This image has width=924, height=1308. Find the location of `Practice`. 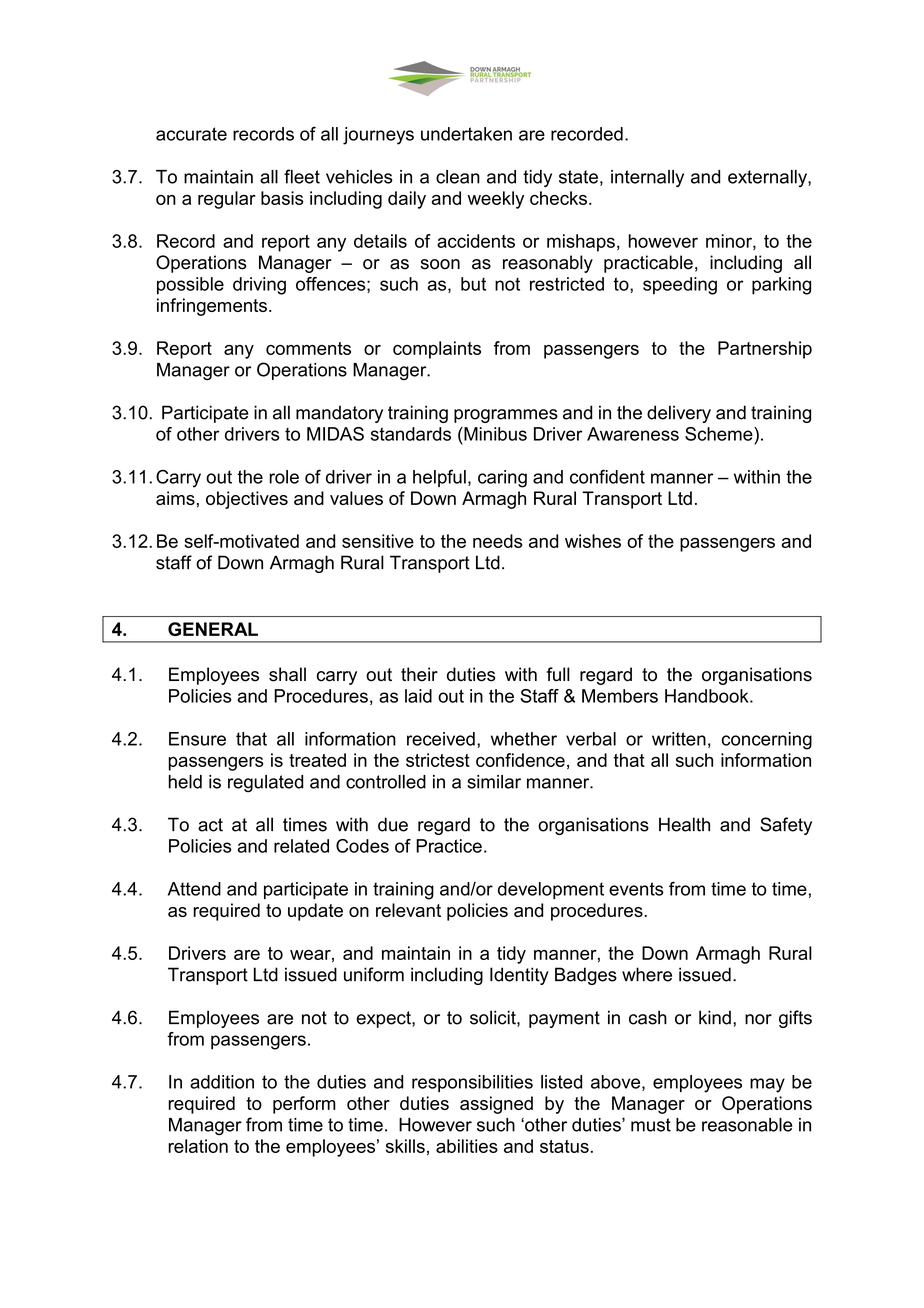

Practice is located at coordinates (449, 846).
